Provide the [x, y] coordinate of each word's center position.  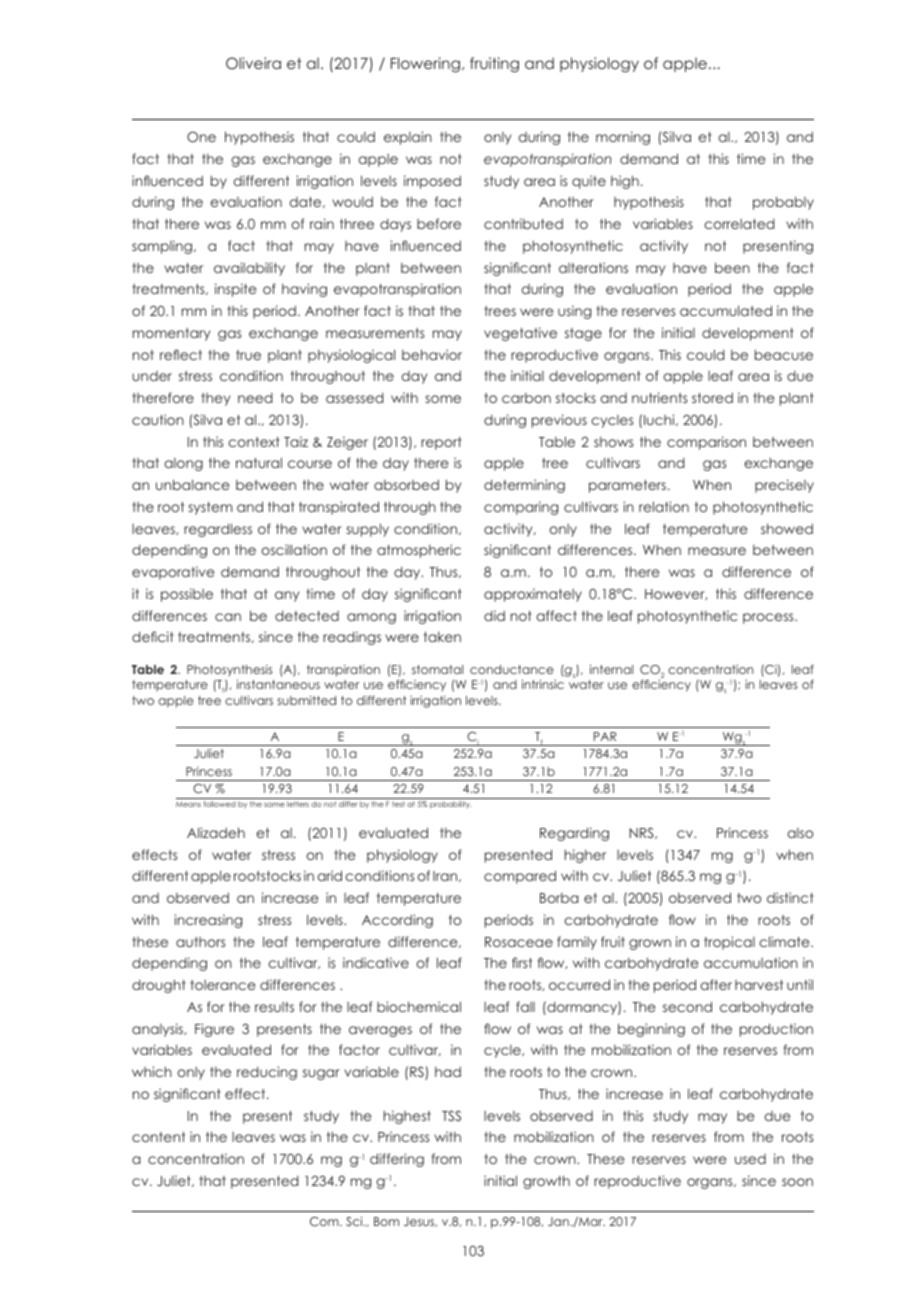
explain [408, 138]
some [443, 399]
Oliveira [253, 63]
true [248, 355]
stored [712, 398]
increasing [208, 921]
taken [442, 637]
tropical [729, 943]
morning [623, 138]
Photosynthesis [229, 670]
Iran [446, 876]
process [769, 618]
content [158, 1137]
